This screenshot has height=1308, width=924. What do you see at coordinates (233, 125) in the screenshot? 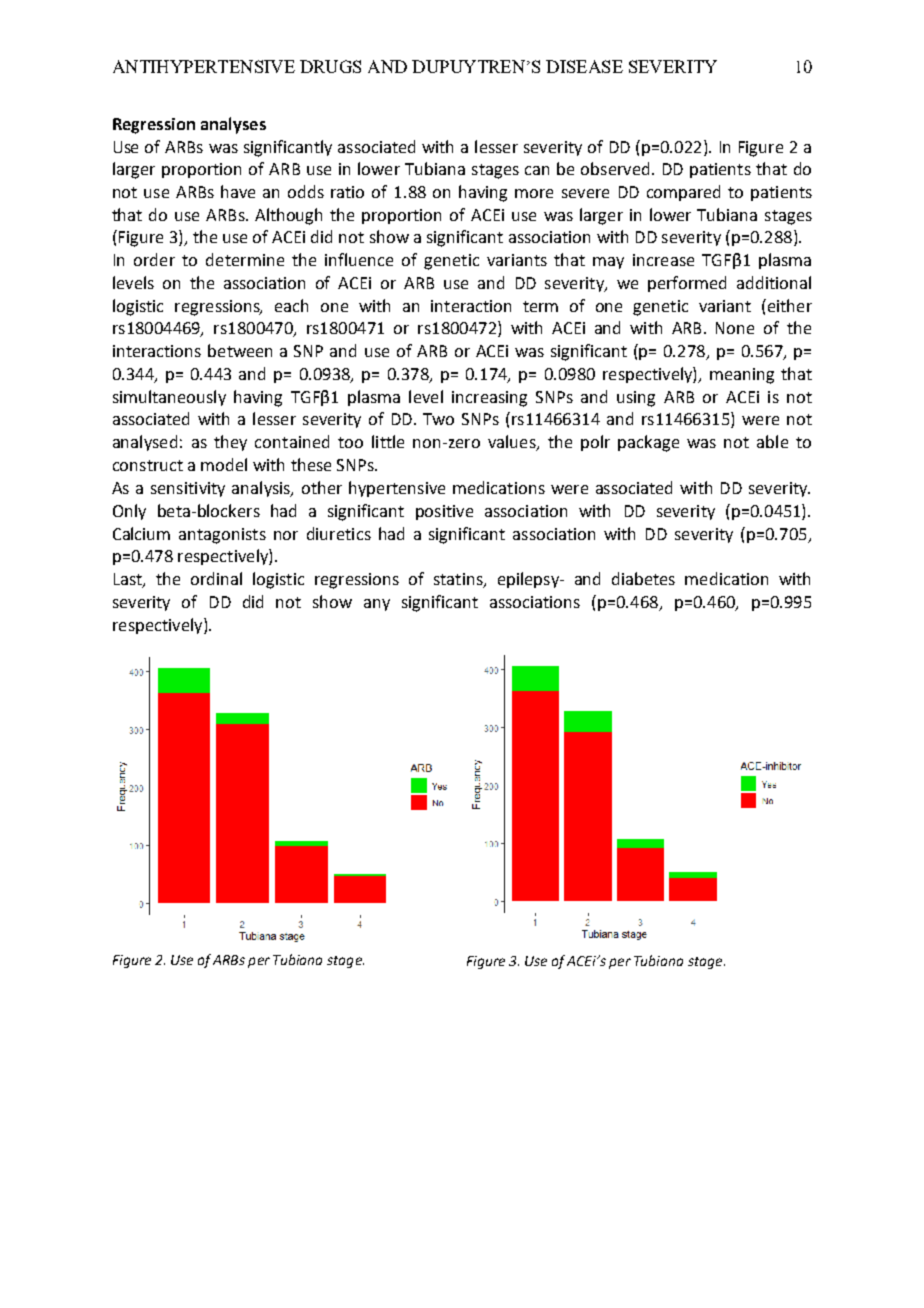
I see `analyses` at bounding box center [233, 125].
